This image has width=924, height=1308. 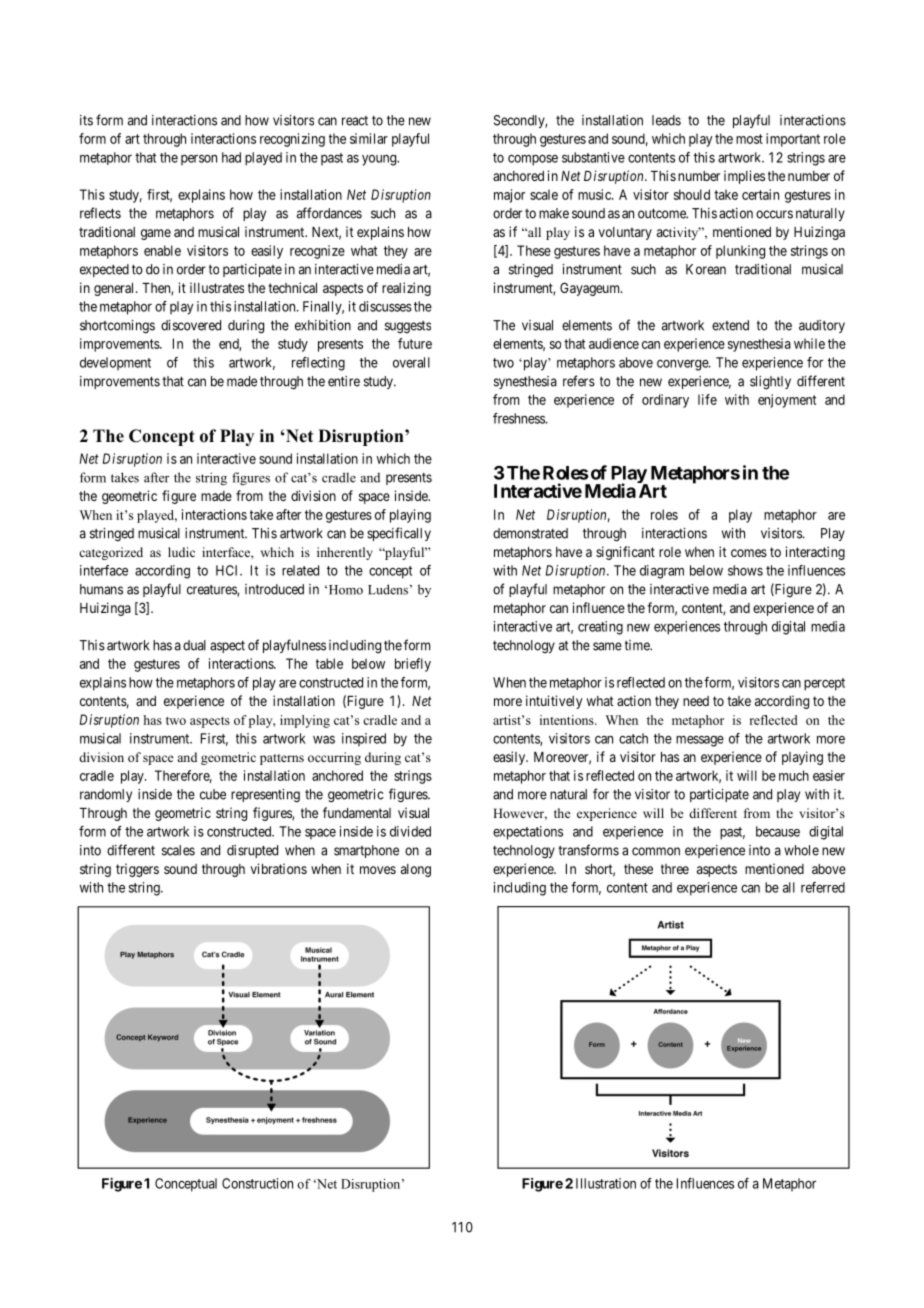 I want to click on most, so click(x=749, y=139).
